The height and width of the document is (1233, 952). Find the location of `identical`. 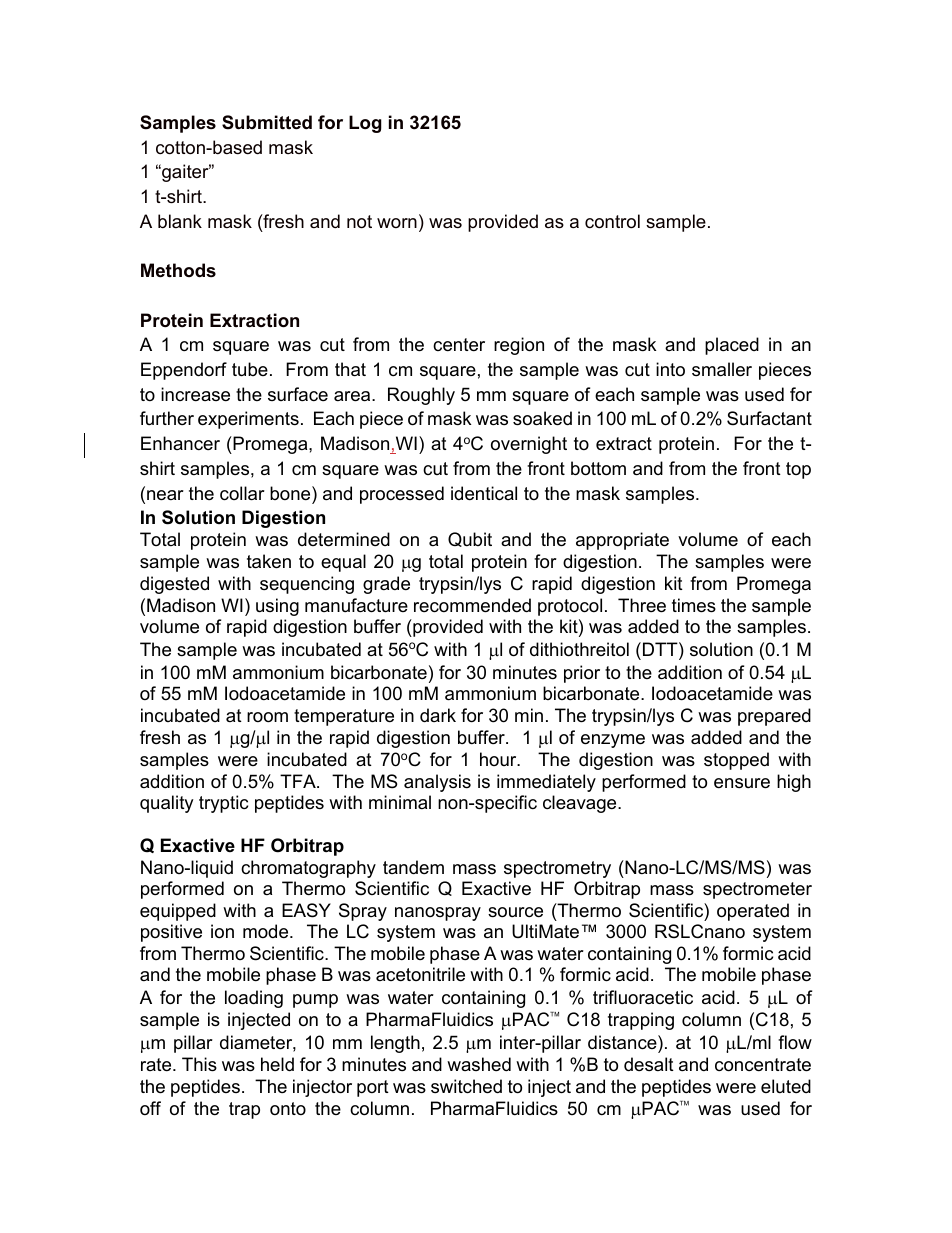

identical is located at coordinates (484, 493).
